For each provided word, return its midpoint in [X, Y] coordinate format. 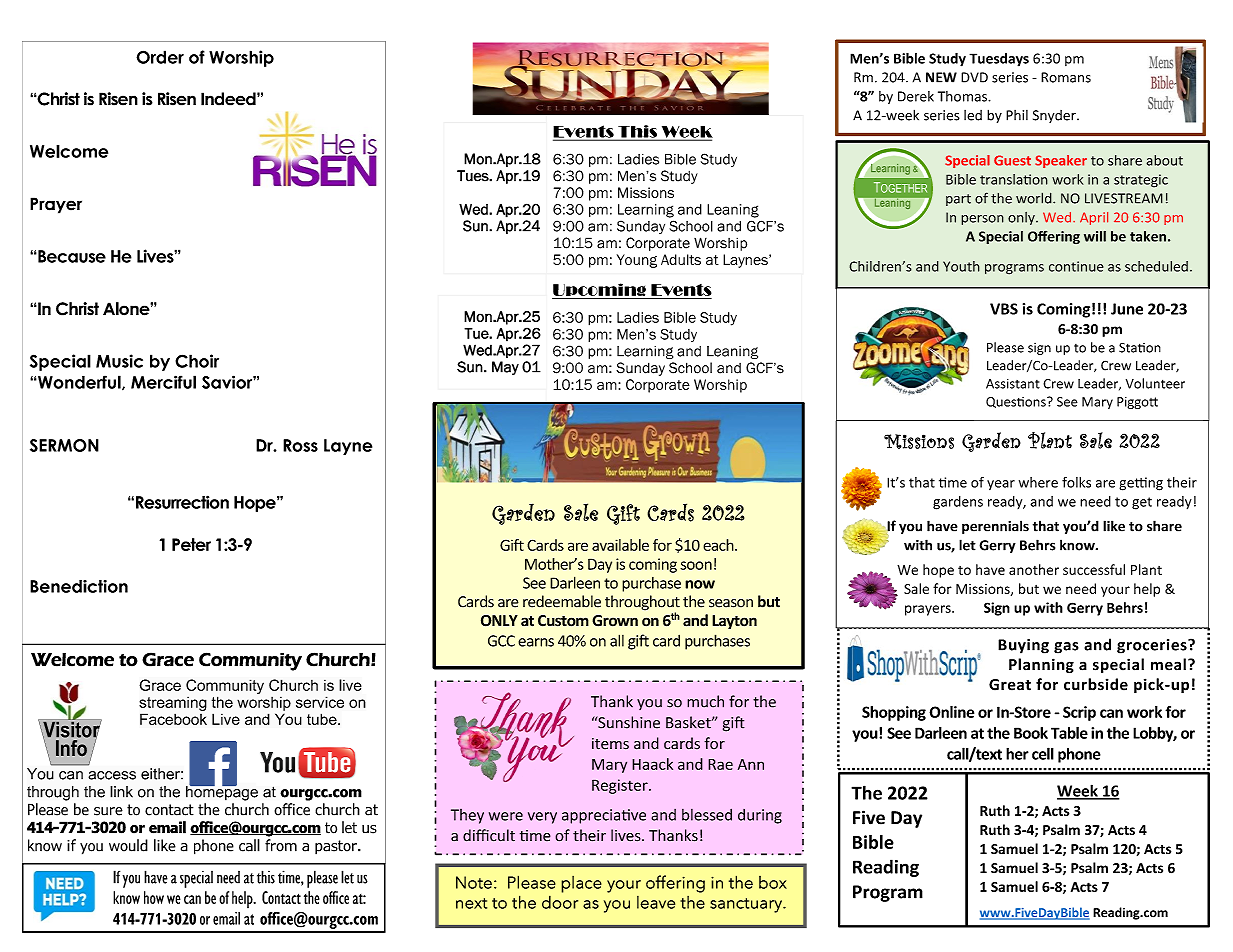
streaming [173, 704]
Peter [191, 544]
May [505, 368]
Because [71, 256]
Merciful [163, 382]
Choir [197, 361]
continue [1076, 266]
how [154, 897]
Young [637, 261]
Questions [1017, 402]
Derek [916, 96]
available [620, 545]
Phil [1017, 115]
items [610, 744]
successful [1094, 569]
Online [951, 712]
